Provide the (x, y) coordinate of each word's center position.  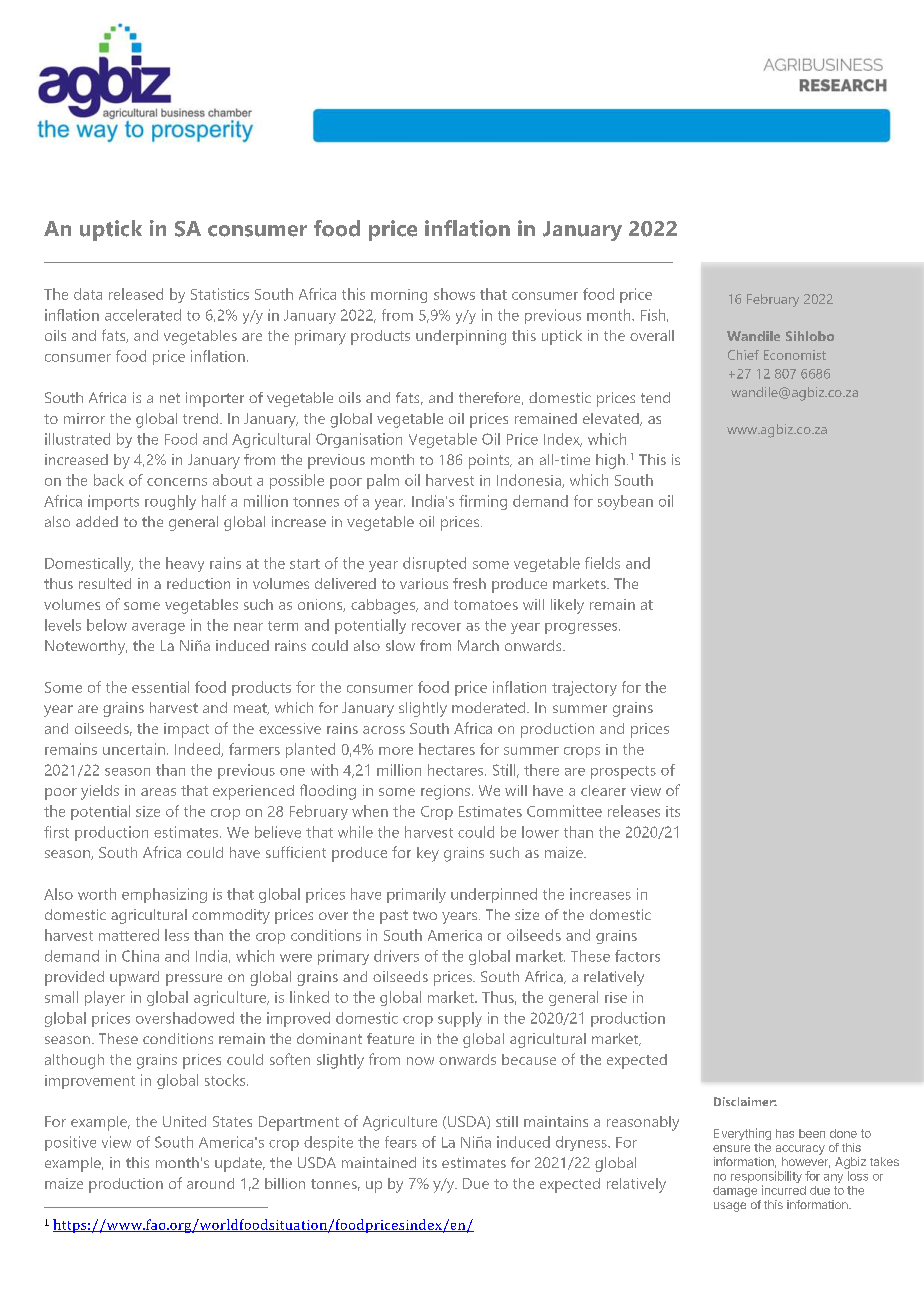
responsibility (766, 1178)
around (210, 1183)
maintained (379, 1162)
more (396, 751)
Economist (795, 355)
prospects (623, 772)
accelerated (143, 315)
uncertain (134, 749)
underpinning (461, 337)
